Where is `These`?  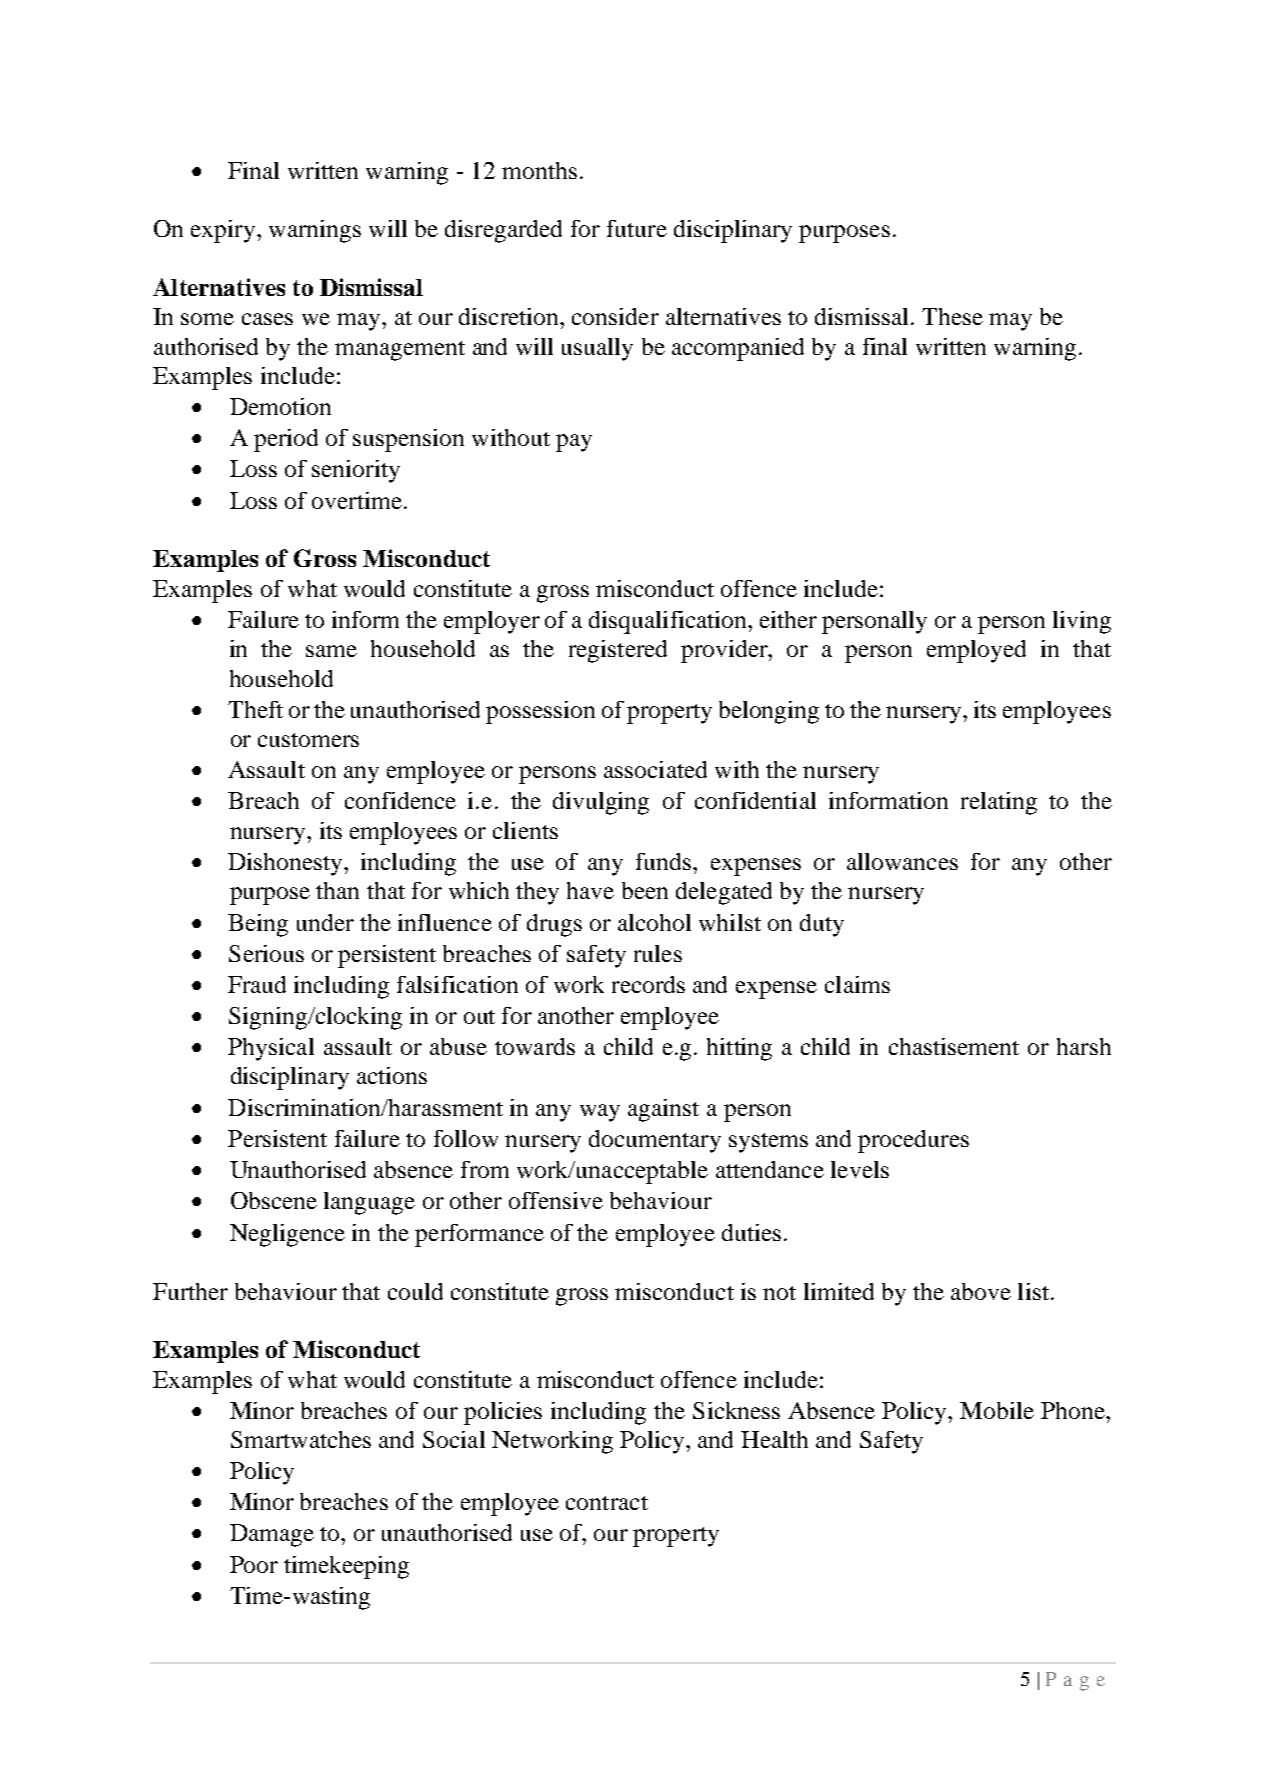
These is located at coordinates (952, 316).
